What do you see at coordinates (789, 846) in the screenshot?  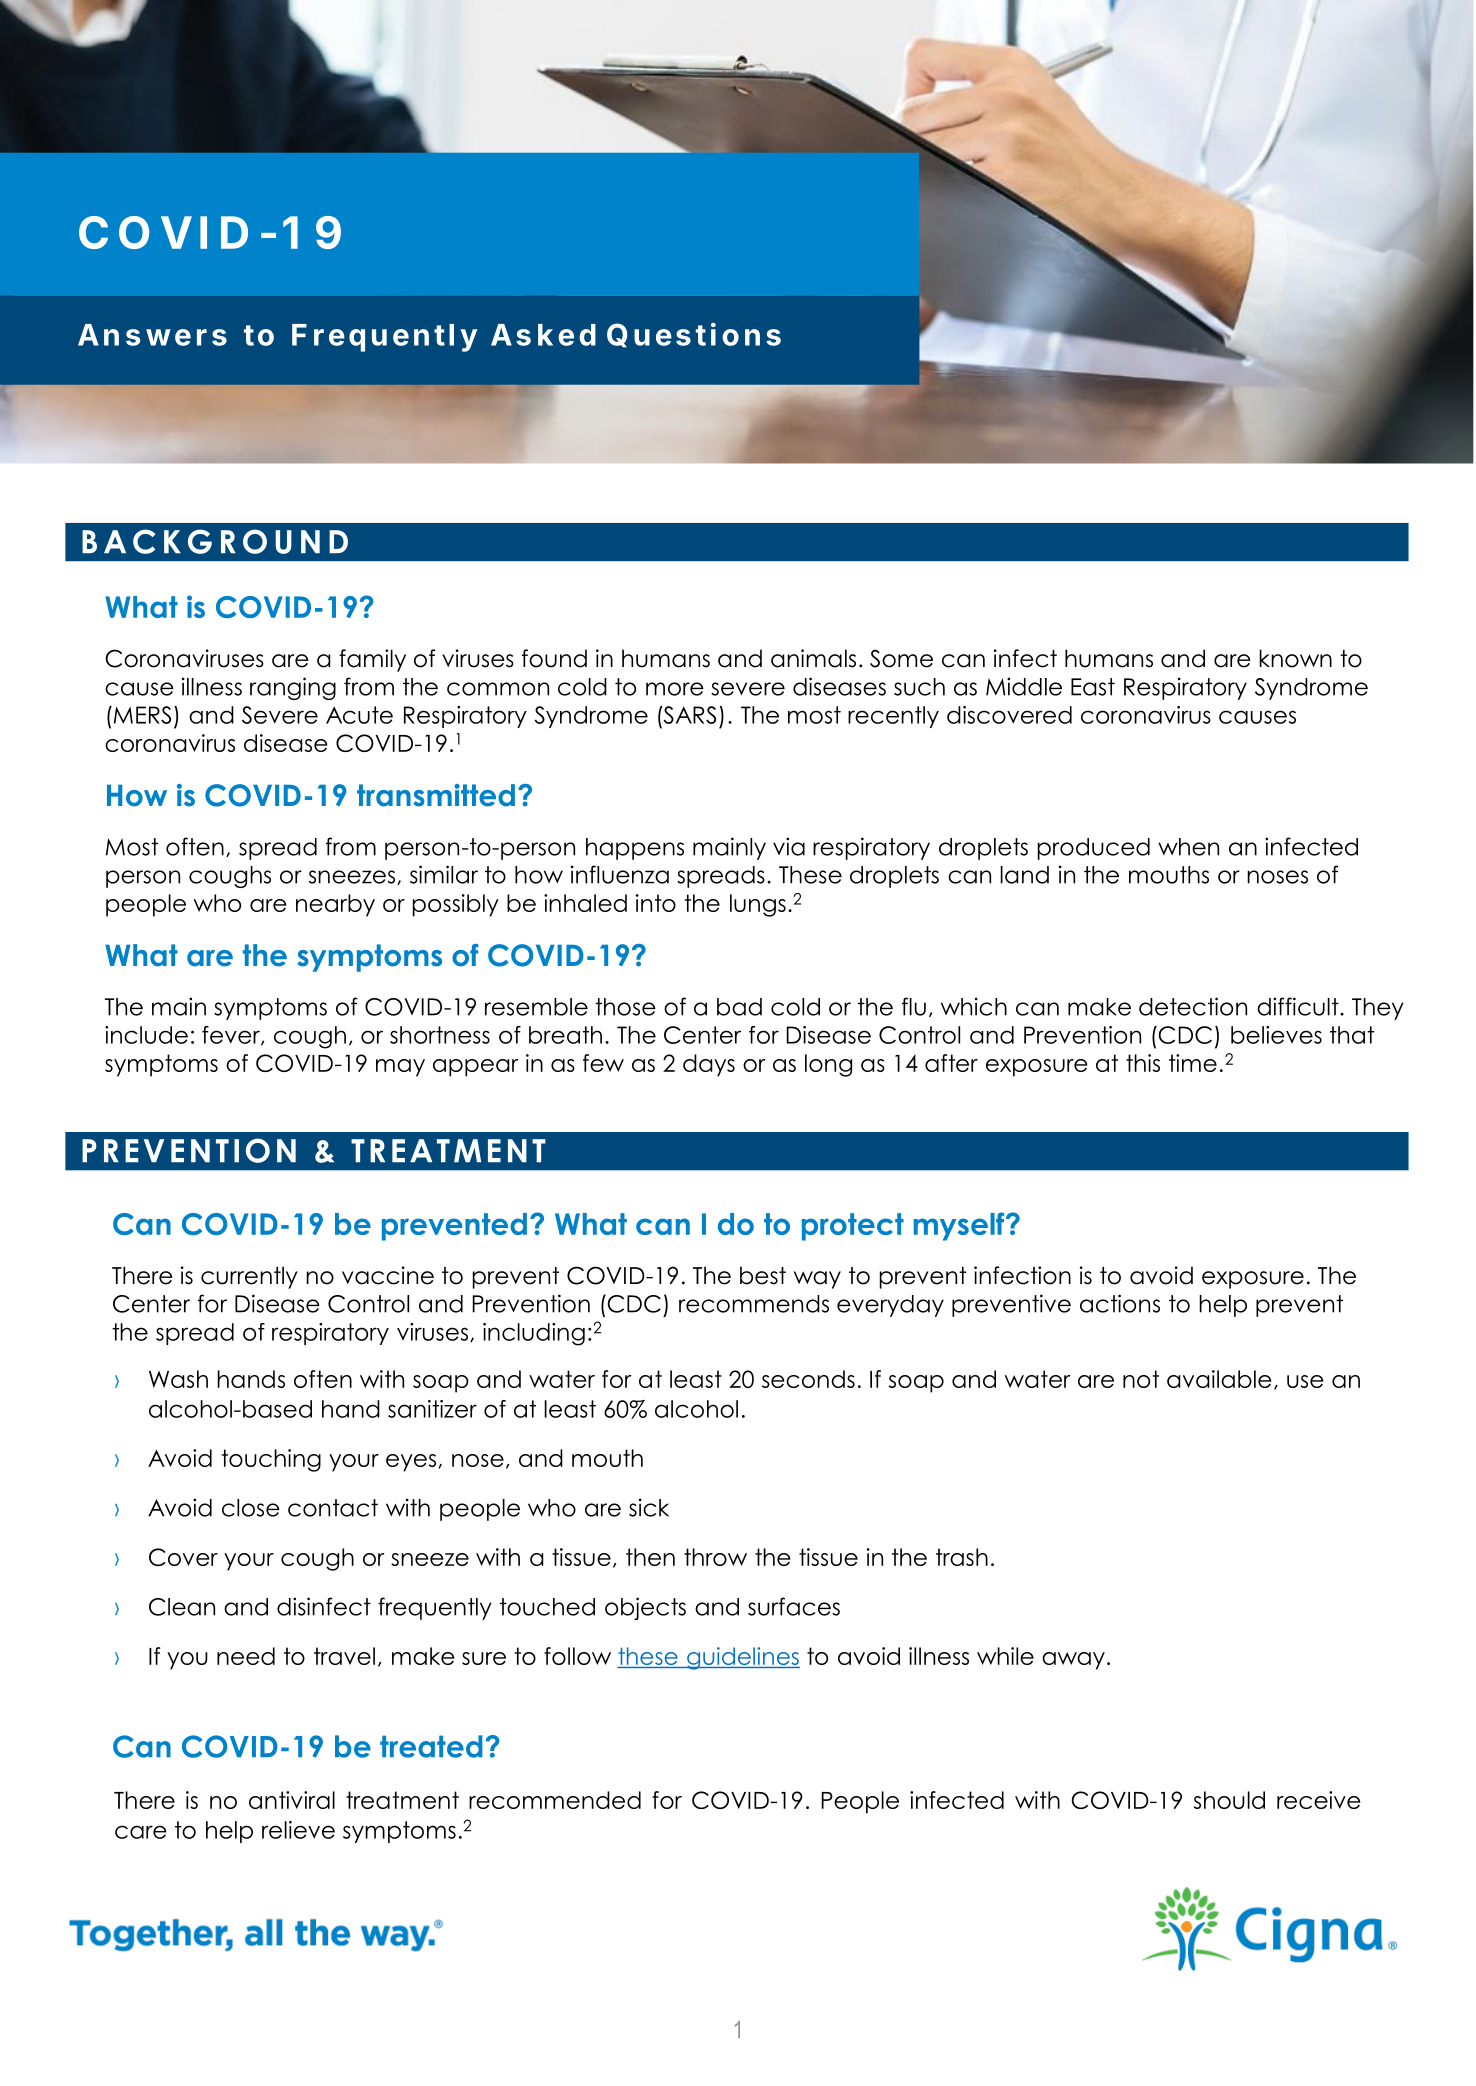 I see `via` at bounding box center [789, 846].
